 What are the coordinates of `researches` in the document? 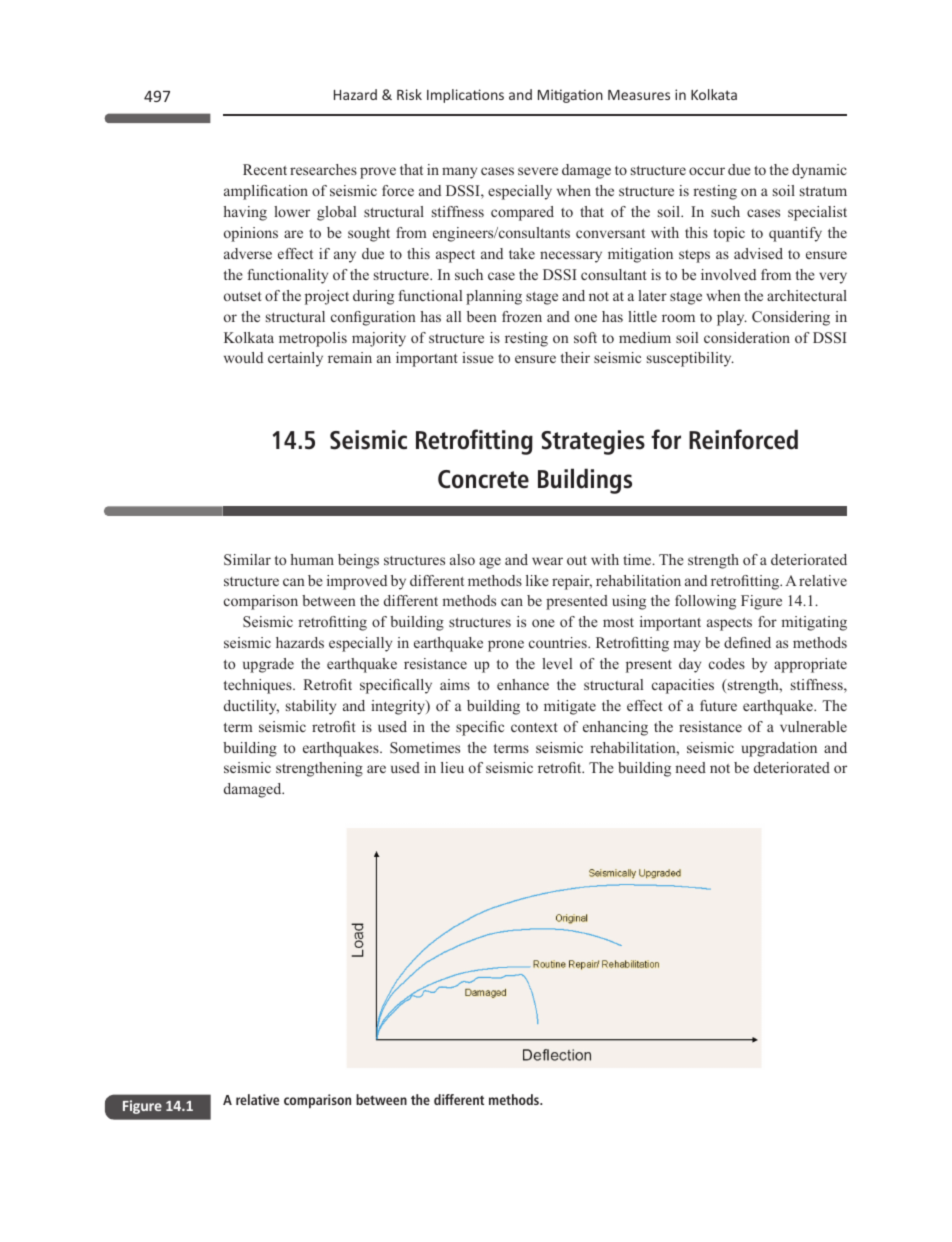 It's located at (323, 169).
